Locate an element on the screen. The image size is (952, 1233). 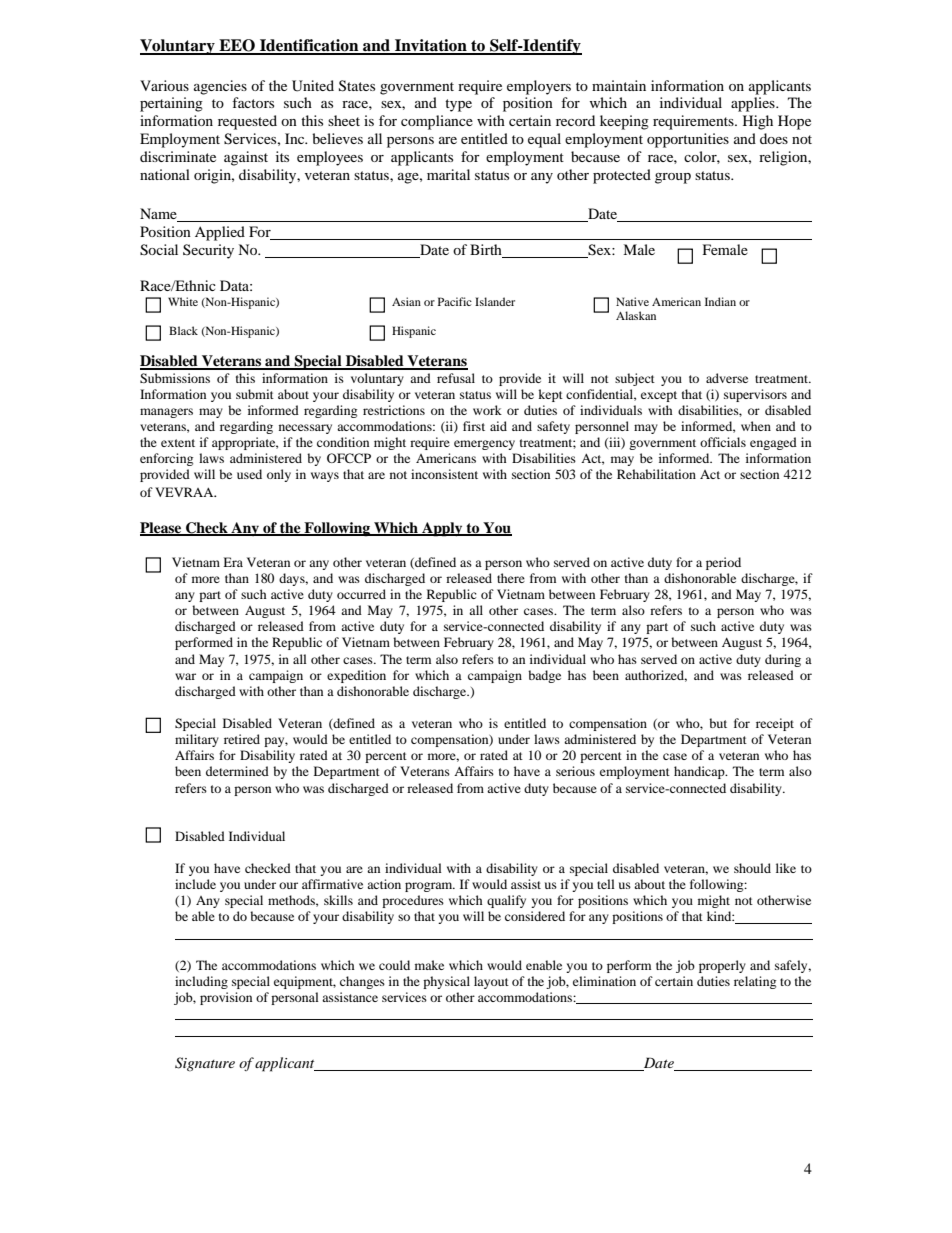
submit is located at coordinates (255, 394).
